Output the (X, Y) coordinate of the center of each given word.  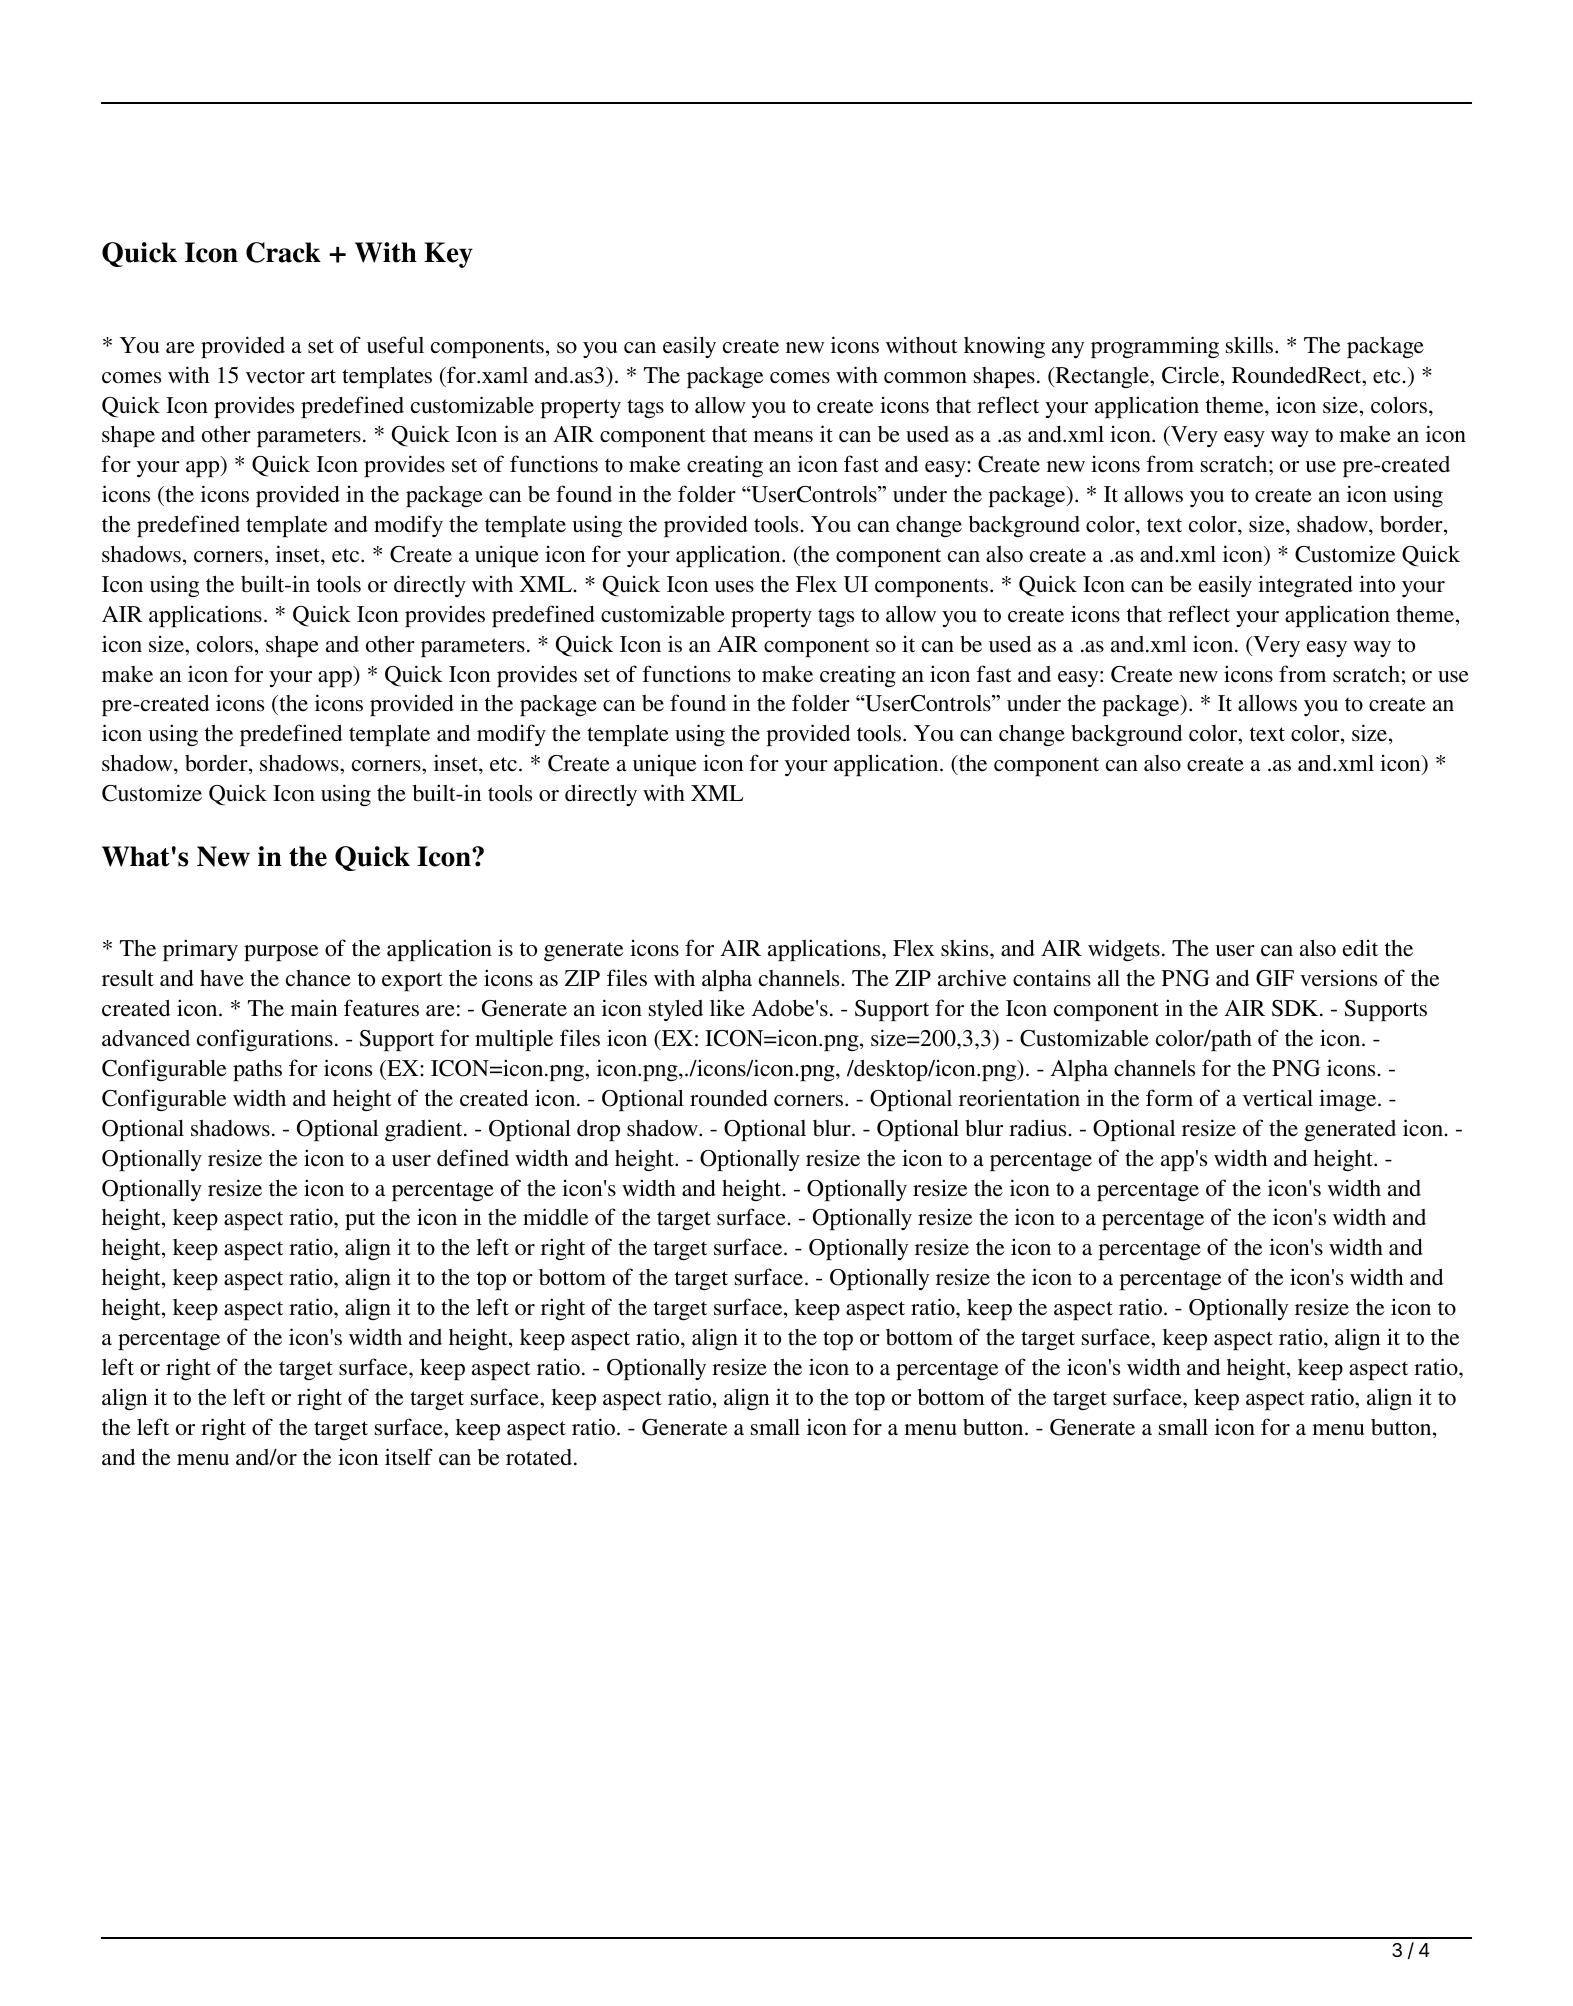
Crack (283, 252)
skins (966, 948)
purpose (281, 953)
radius (1037, 1128)
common (925, 378)
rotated (540, 1457)
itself (409, 1457)
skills (1251, 345)
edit (1360, 948)
